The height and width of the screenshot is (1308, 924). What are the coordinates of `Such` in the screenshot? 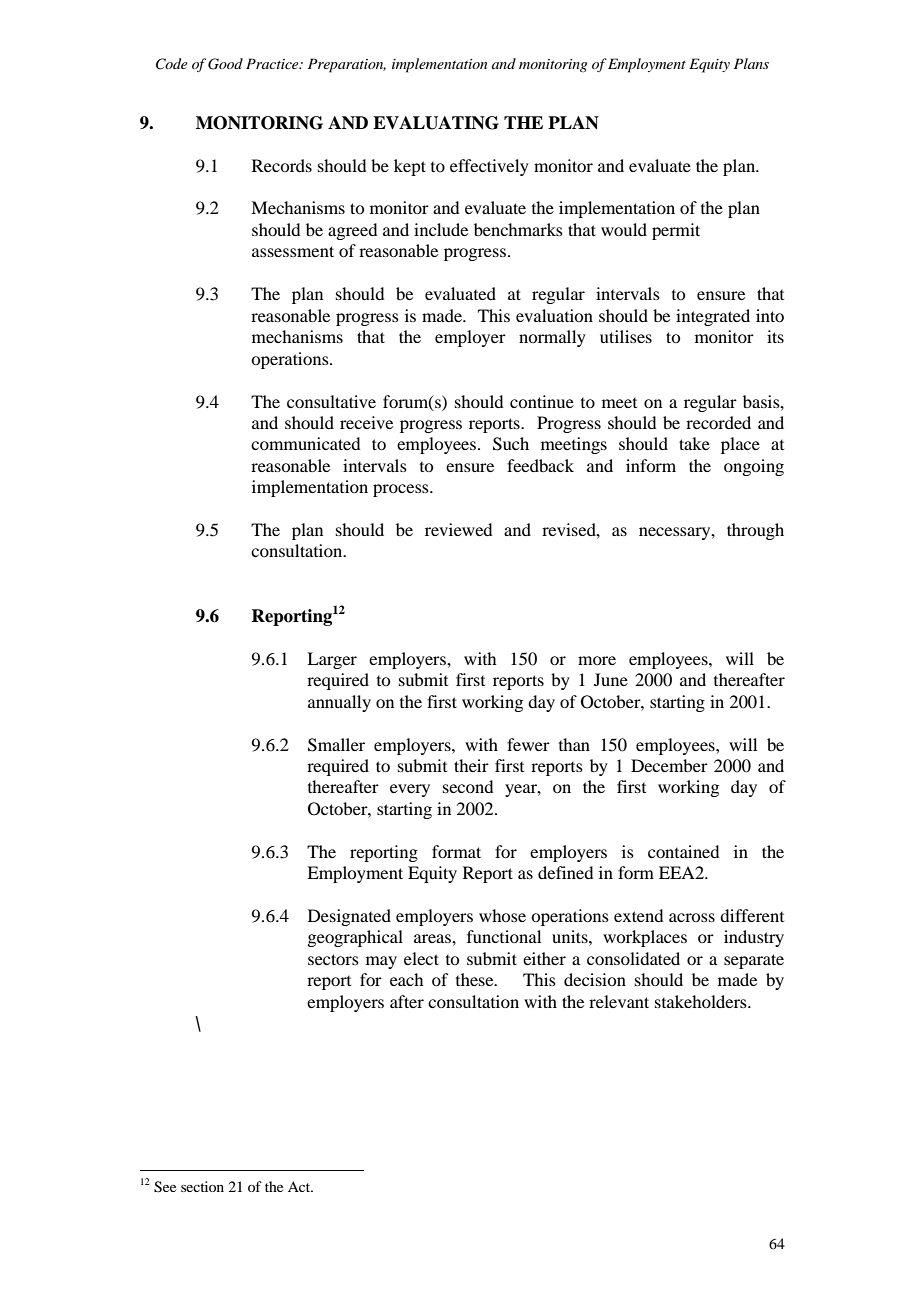 It's located at (511, 444).
